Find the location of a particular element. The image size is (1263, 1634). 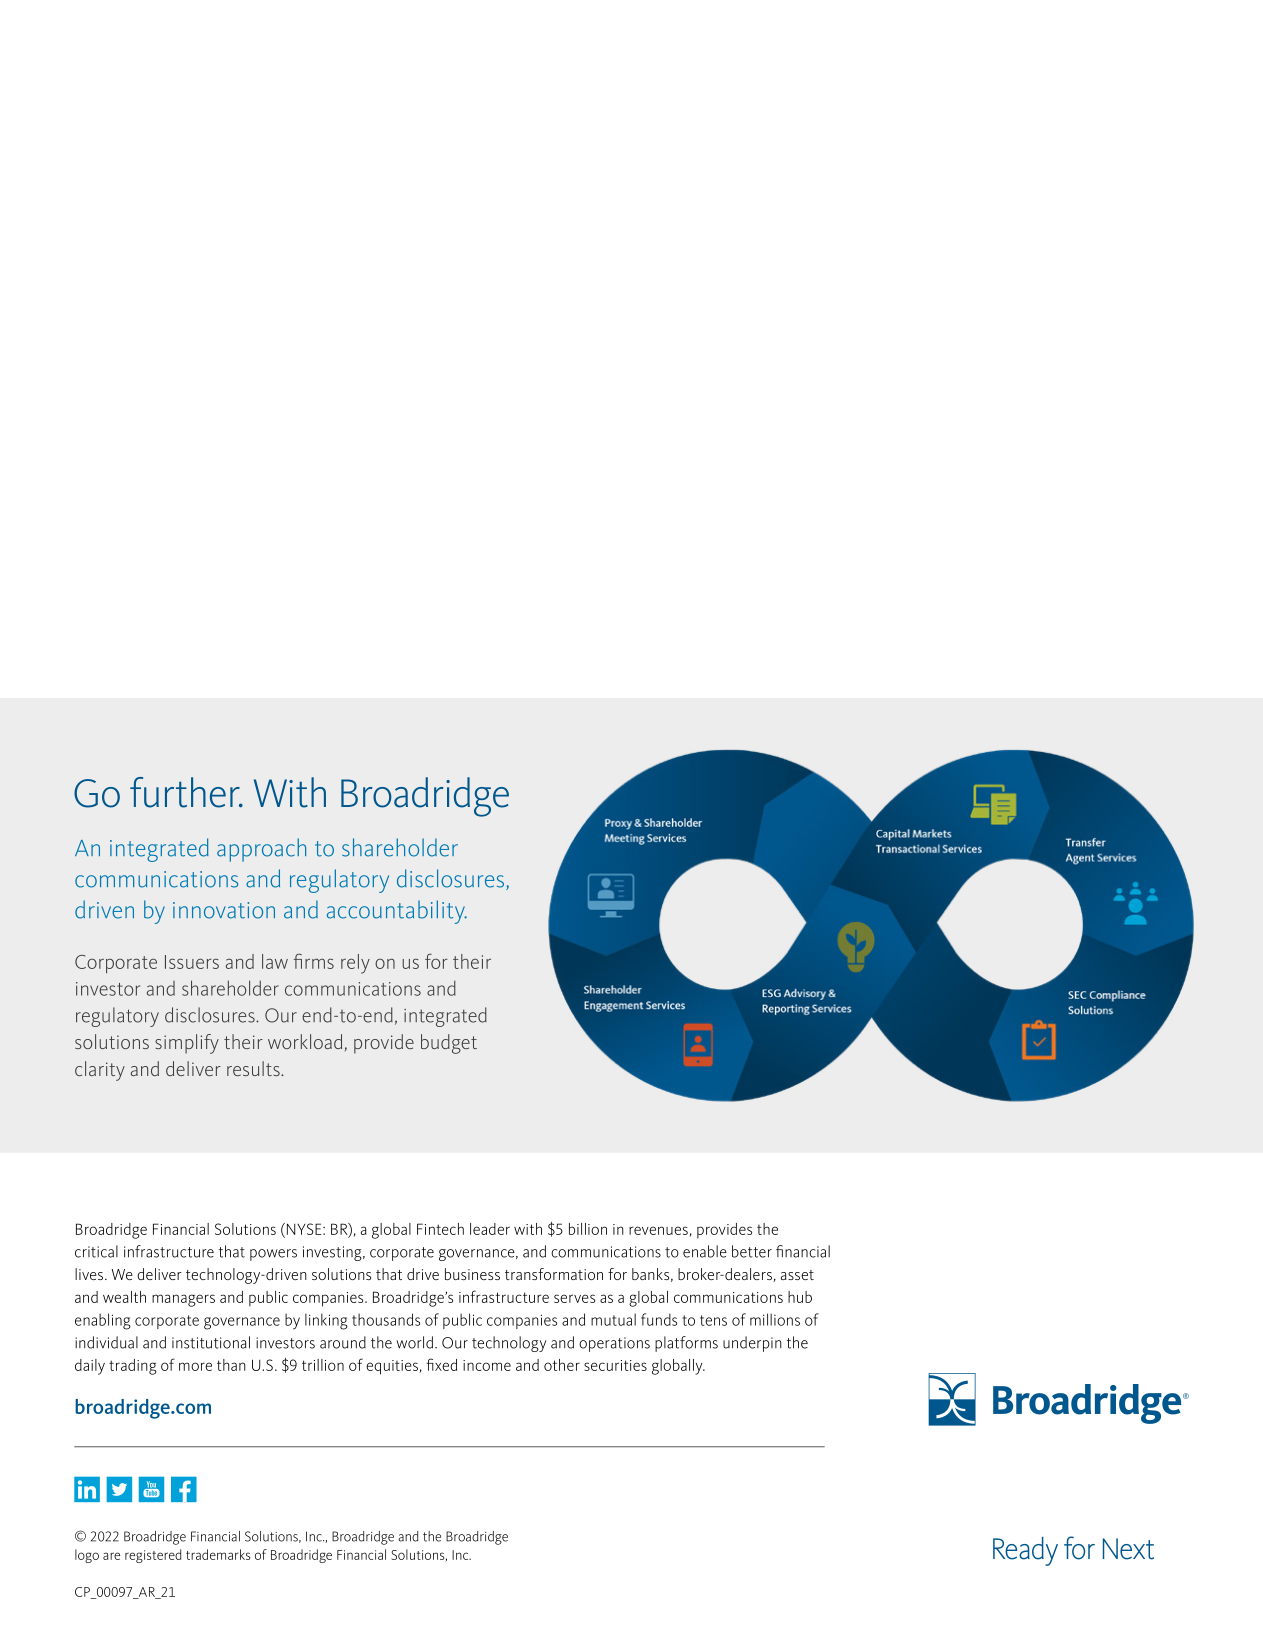

registered is located at coordinates (153, 1556).
